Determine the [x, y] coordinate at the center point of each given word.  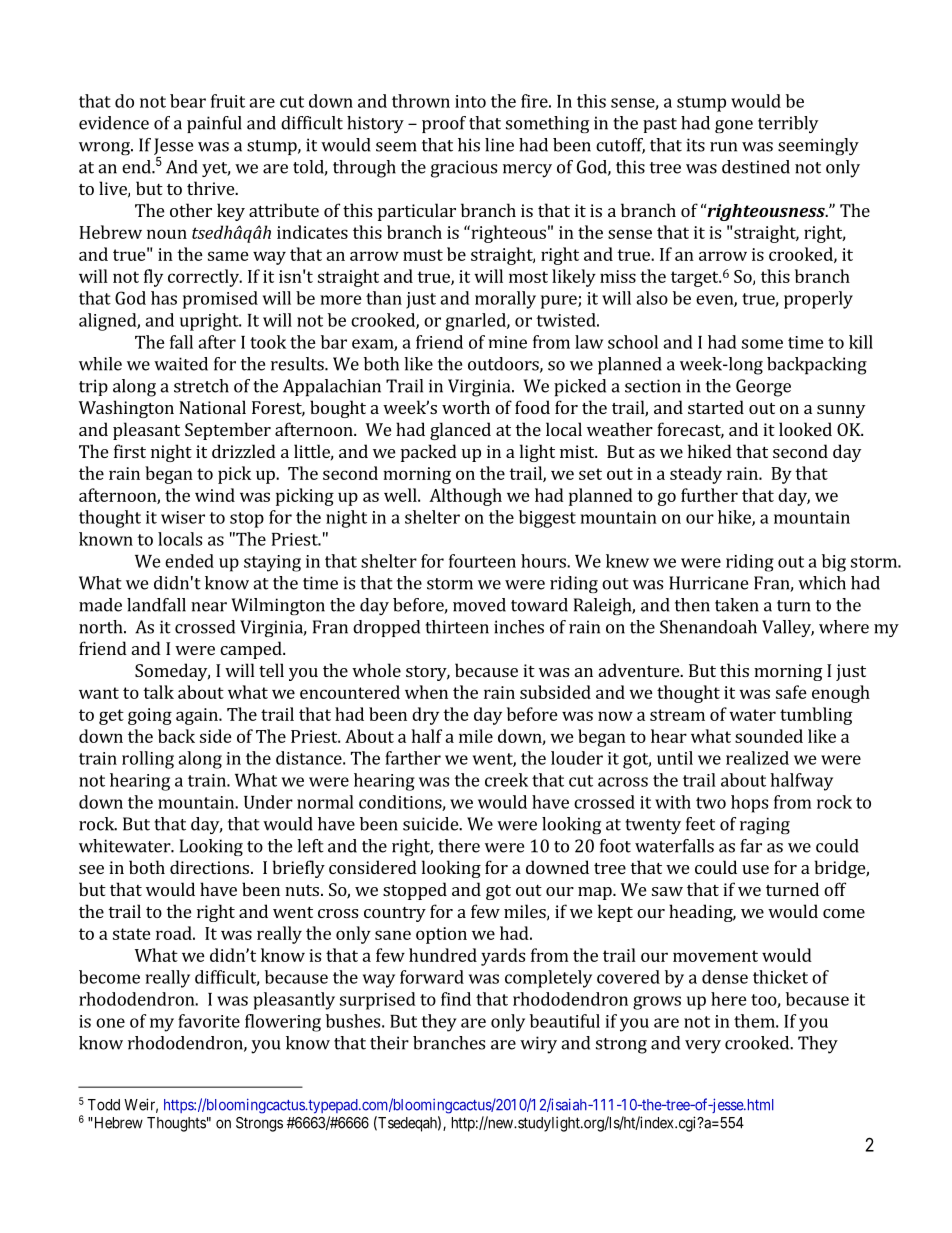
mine [508, 342]
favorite [209, 1021]
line [499, 145]
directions [209, 867]
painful [214, 124]
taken [737, 605]
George [763, 388]
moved [479, 605]
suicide [431, 824]
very [703, 1047]
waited [181, 364]
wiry [538, 1045]
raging [765, 825]
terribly [788, 124]
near [209, 607]
